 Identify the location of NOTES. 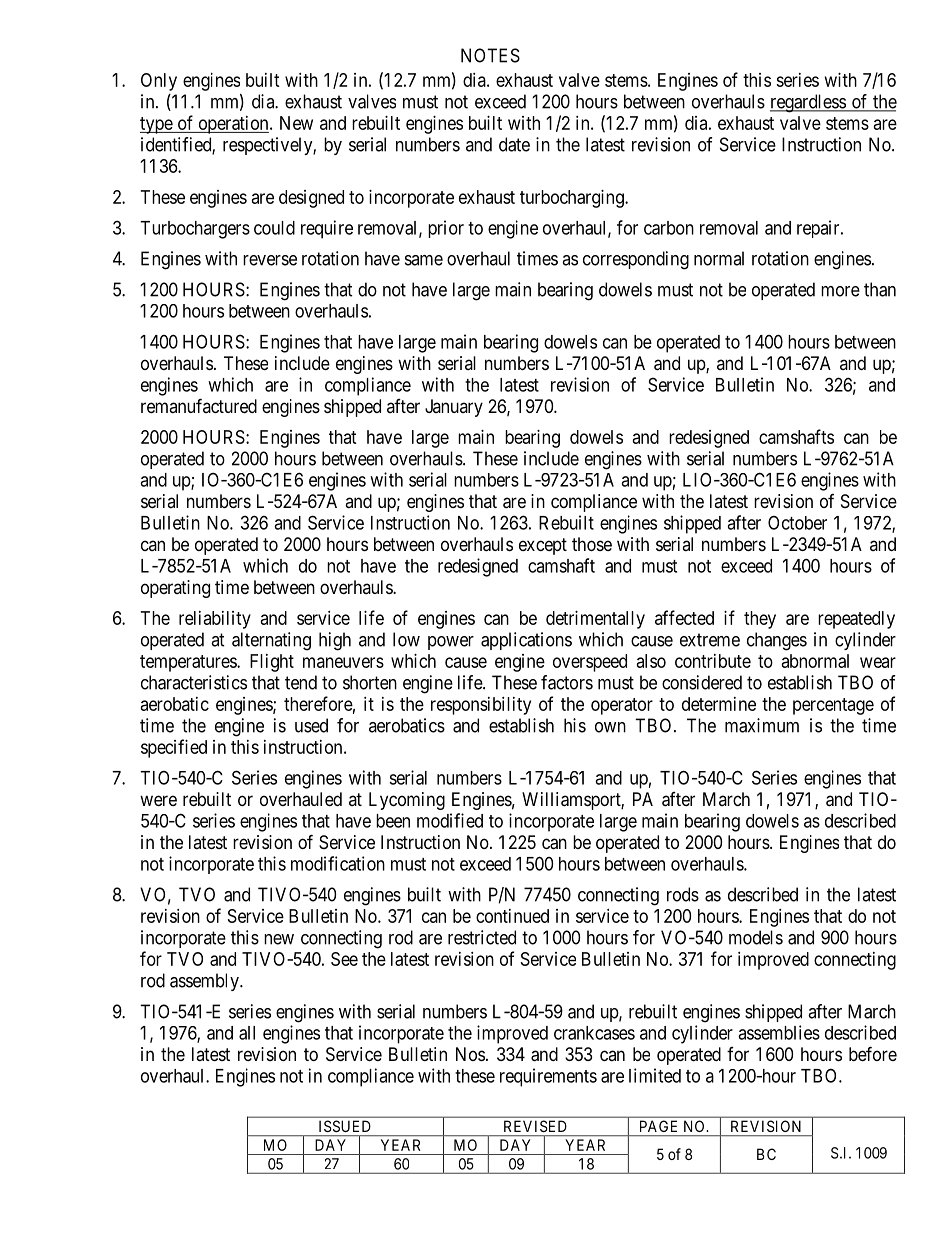
(490, 55).
